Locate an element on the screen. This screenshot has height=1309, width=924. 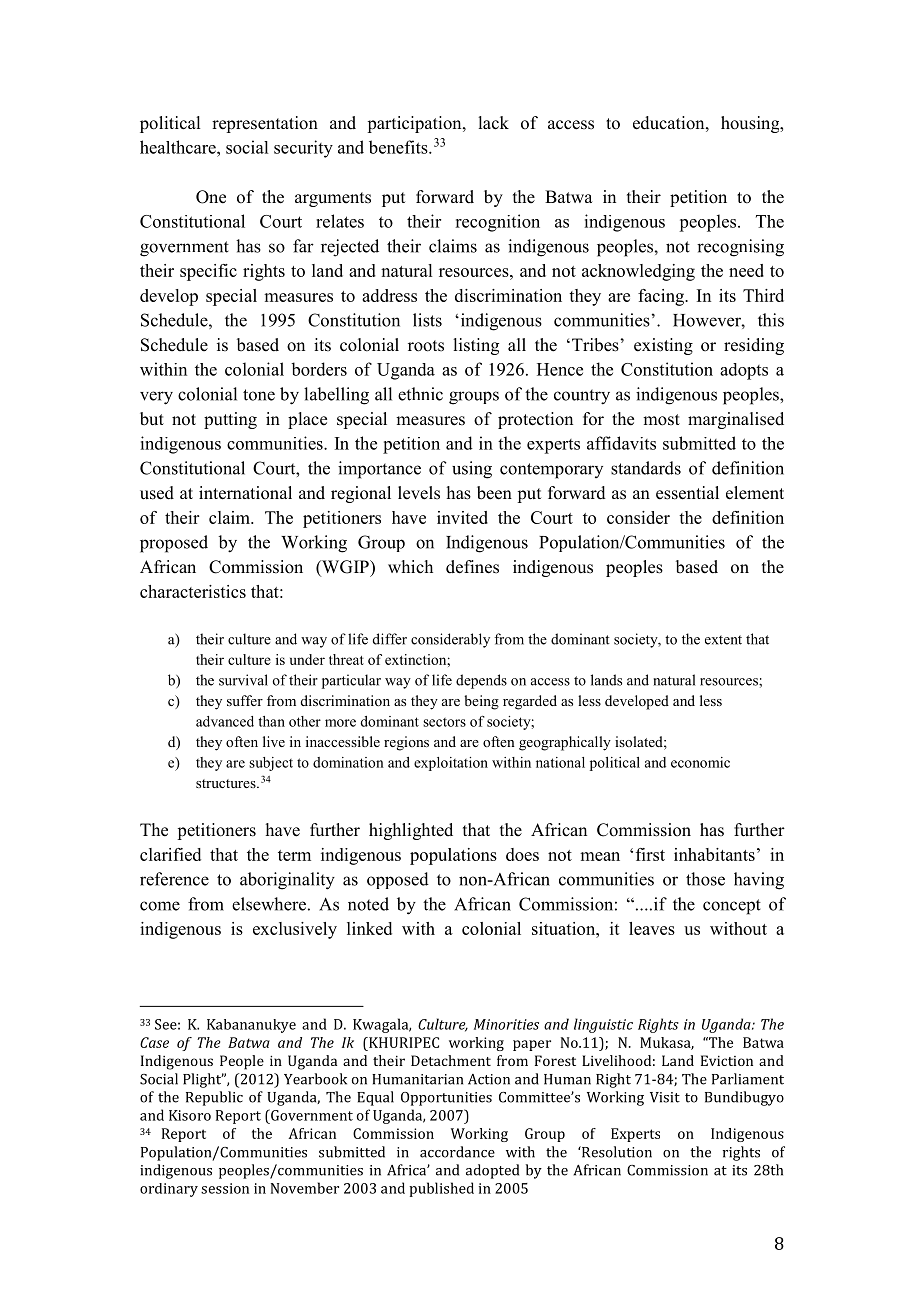
linguistic is located at coordinates (603, 1025).
